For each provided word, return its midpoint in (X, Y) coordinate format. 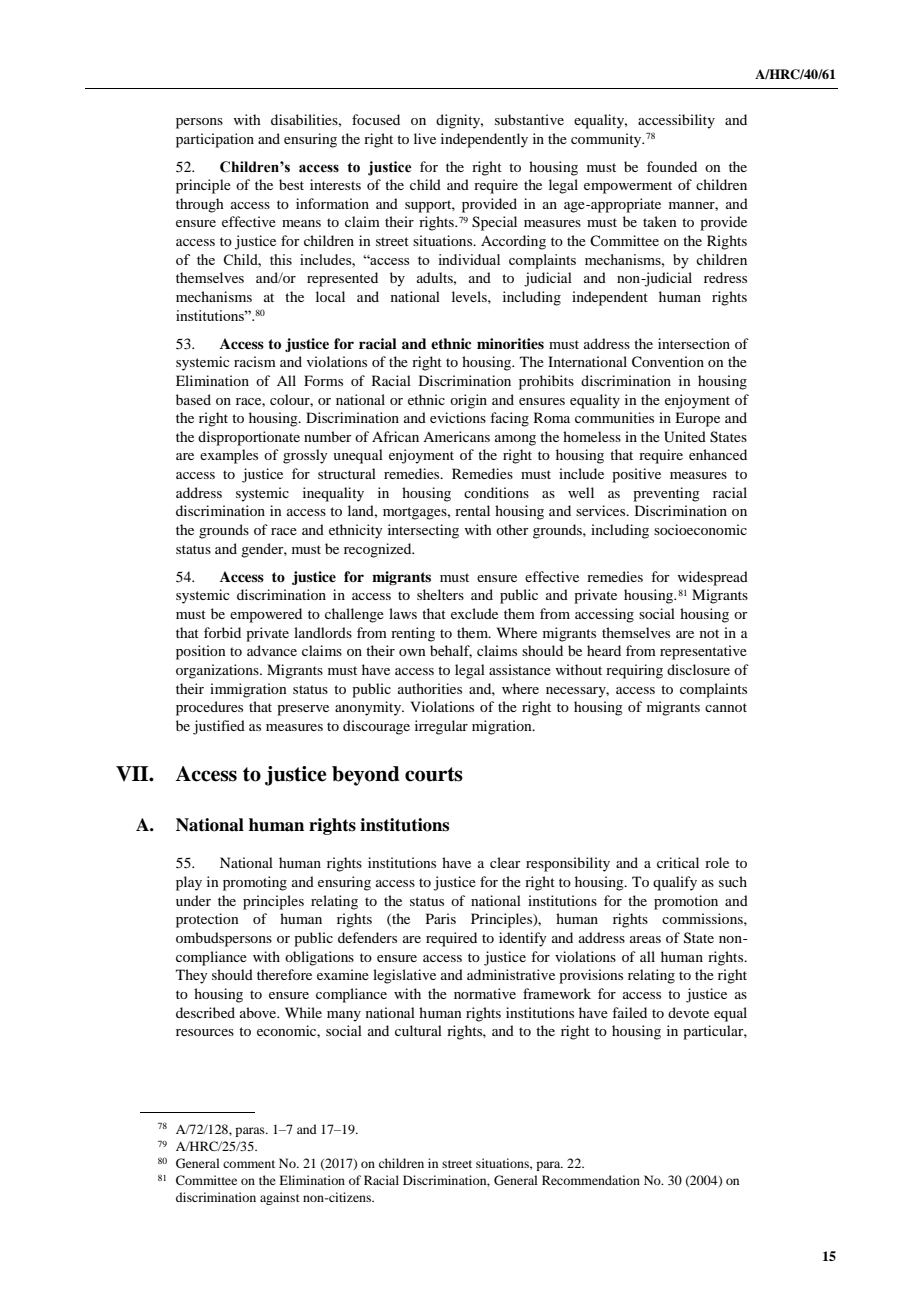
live (425, 138)
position (201, 652)
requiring (634, 671)
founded (672, 166)
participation (215, 140)
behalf (451, 651)
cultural (418, 1030)
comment (249, 1164)
